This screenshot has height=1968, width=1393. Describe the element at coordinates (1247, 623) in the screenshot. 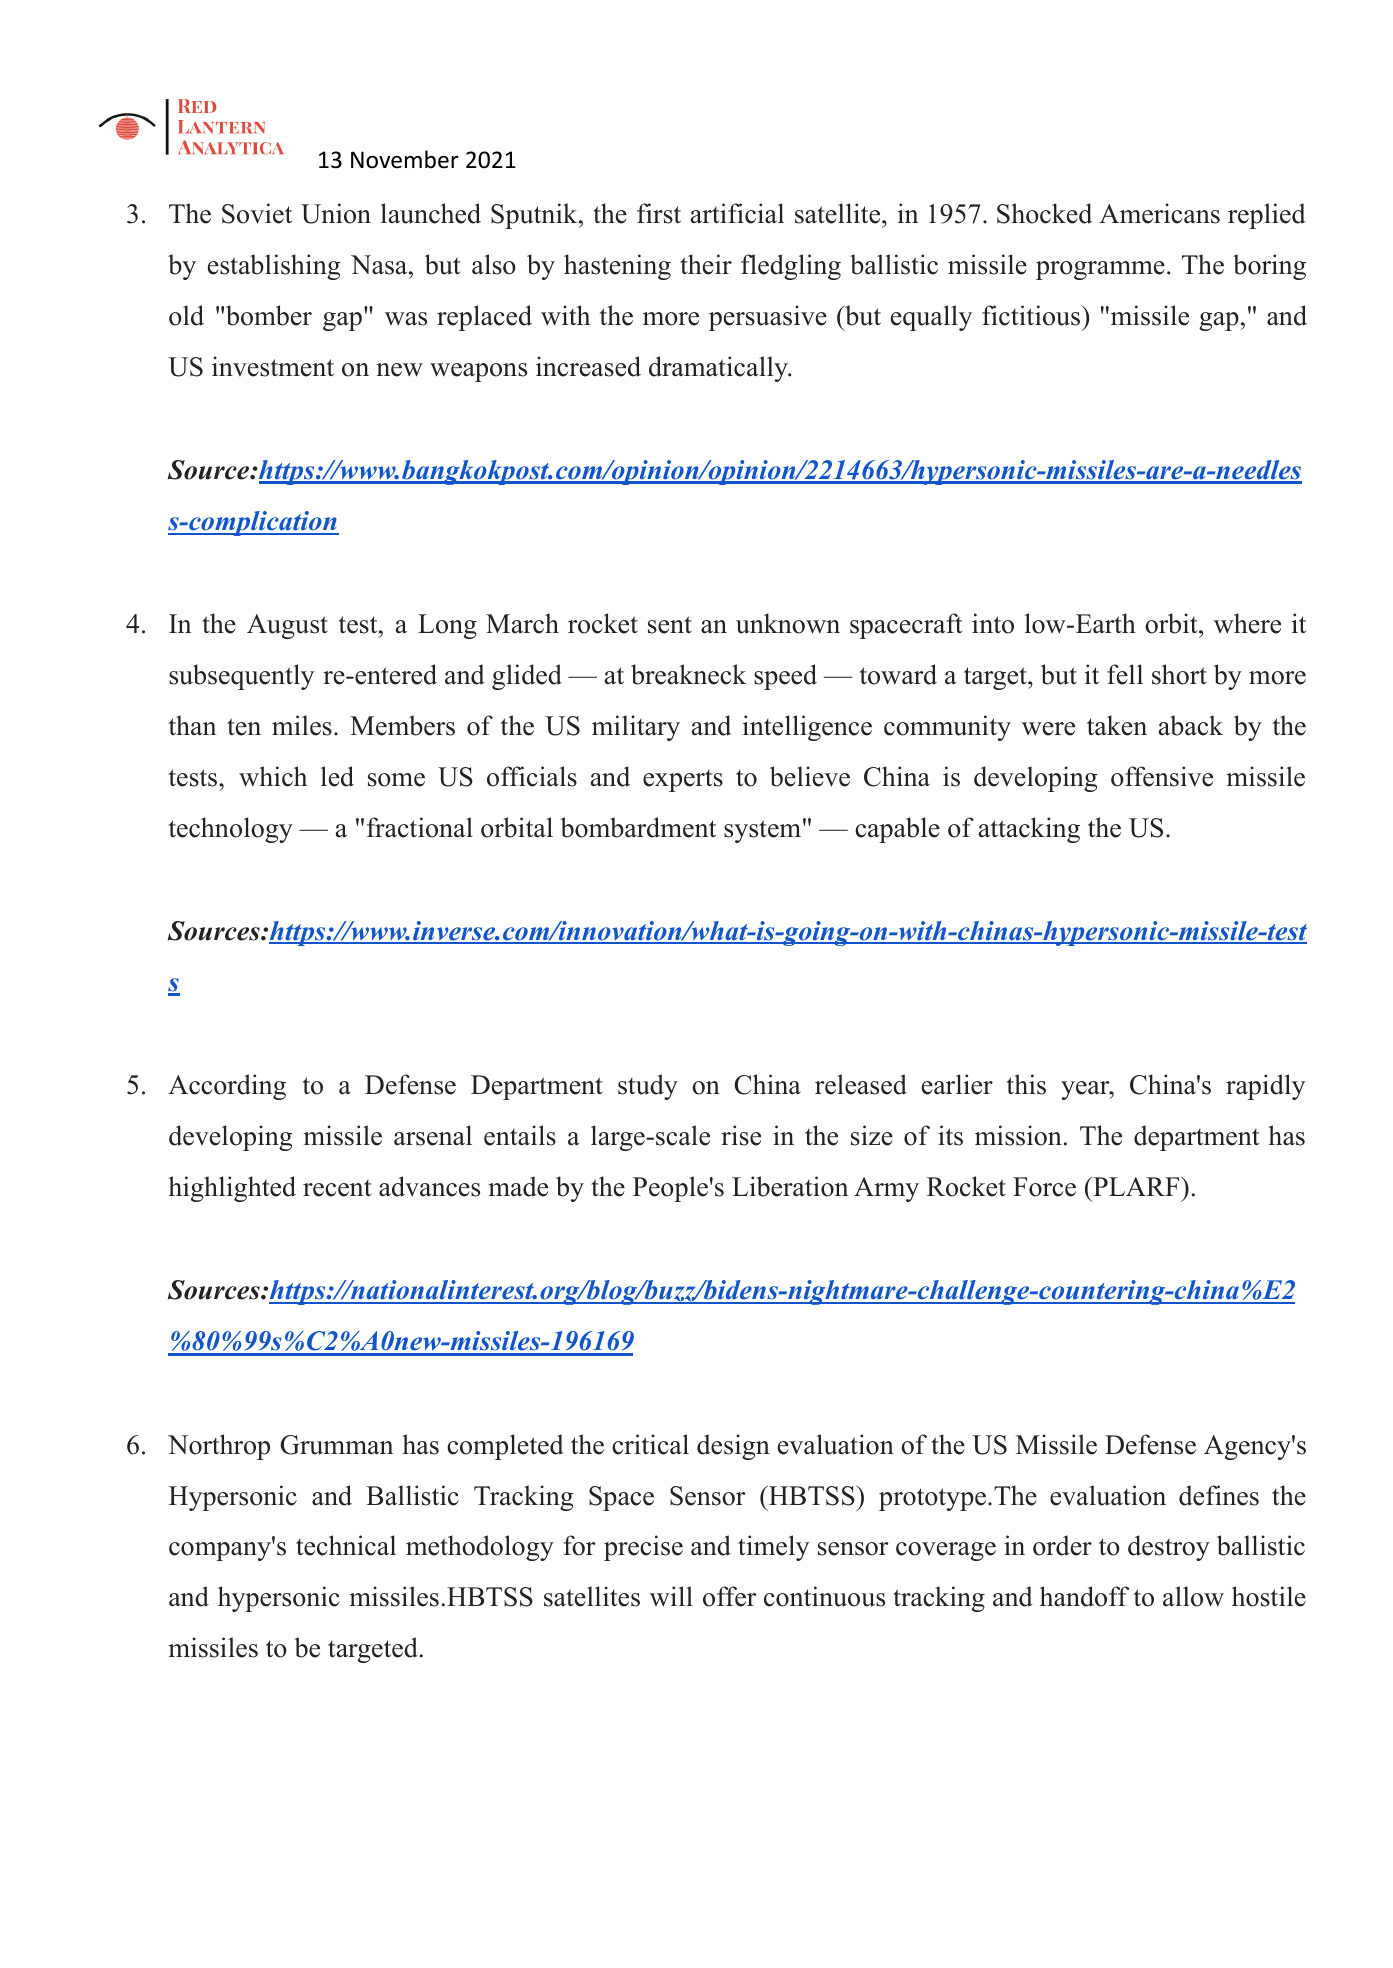

I see `where` at that location.
